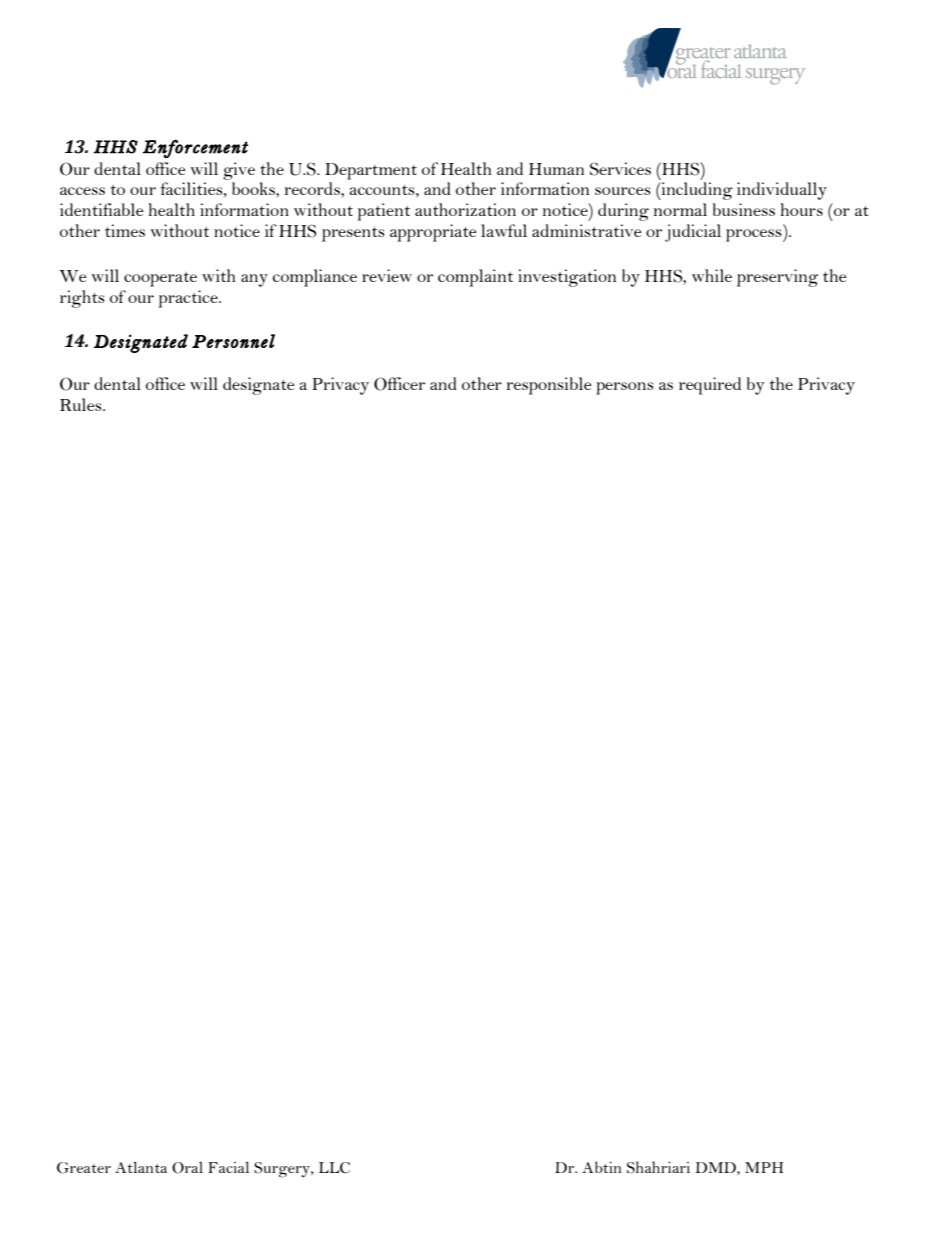 The image size is (952, 1233). I want to click on Oral, so click(187, 1168).
